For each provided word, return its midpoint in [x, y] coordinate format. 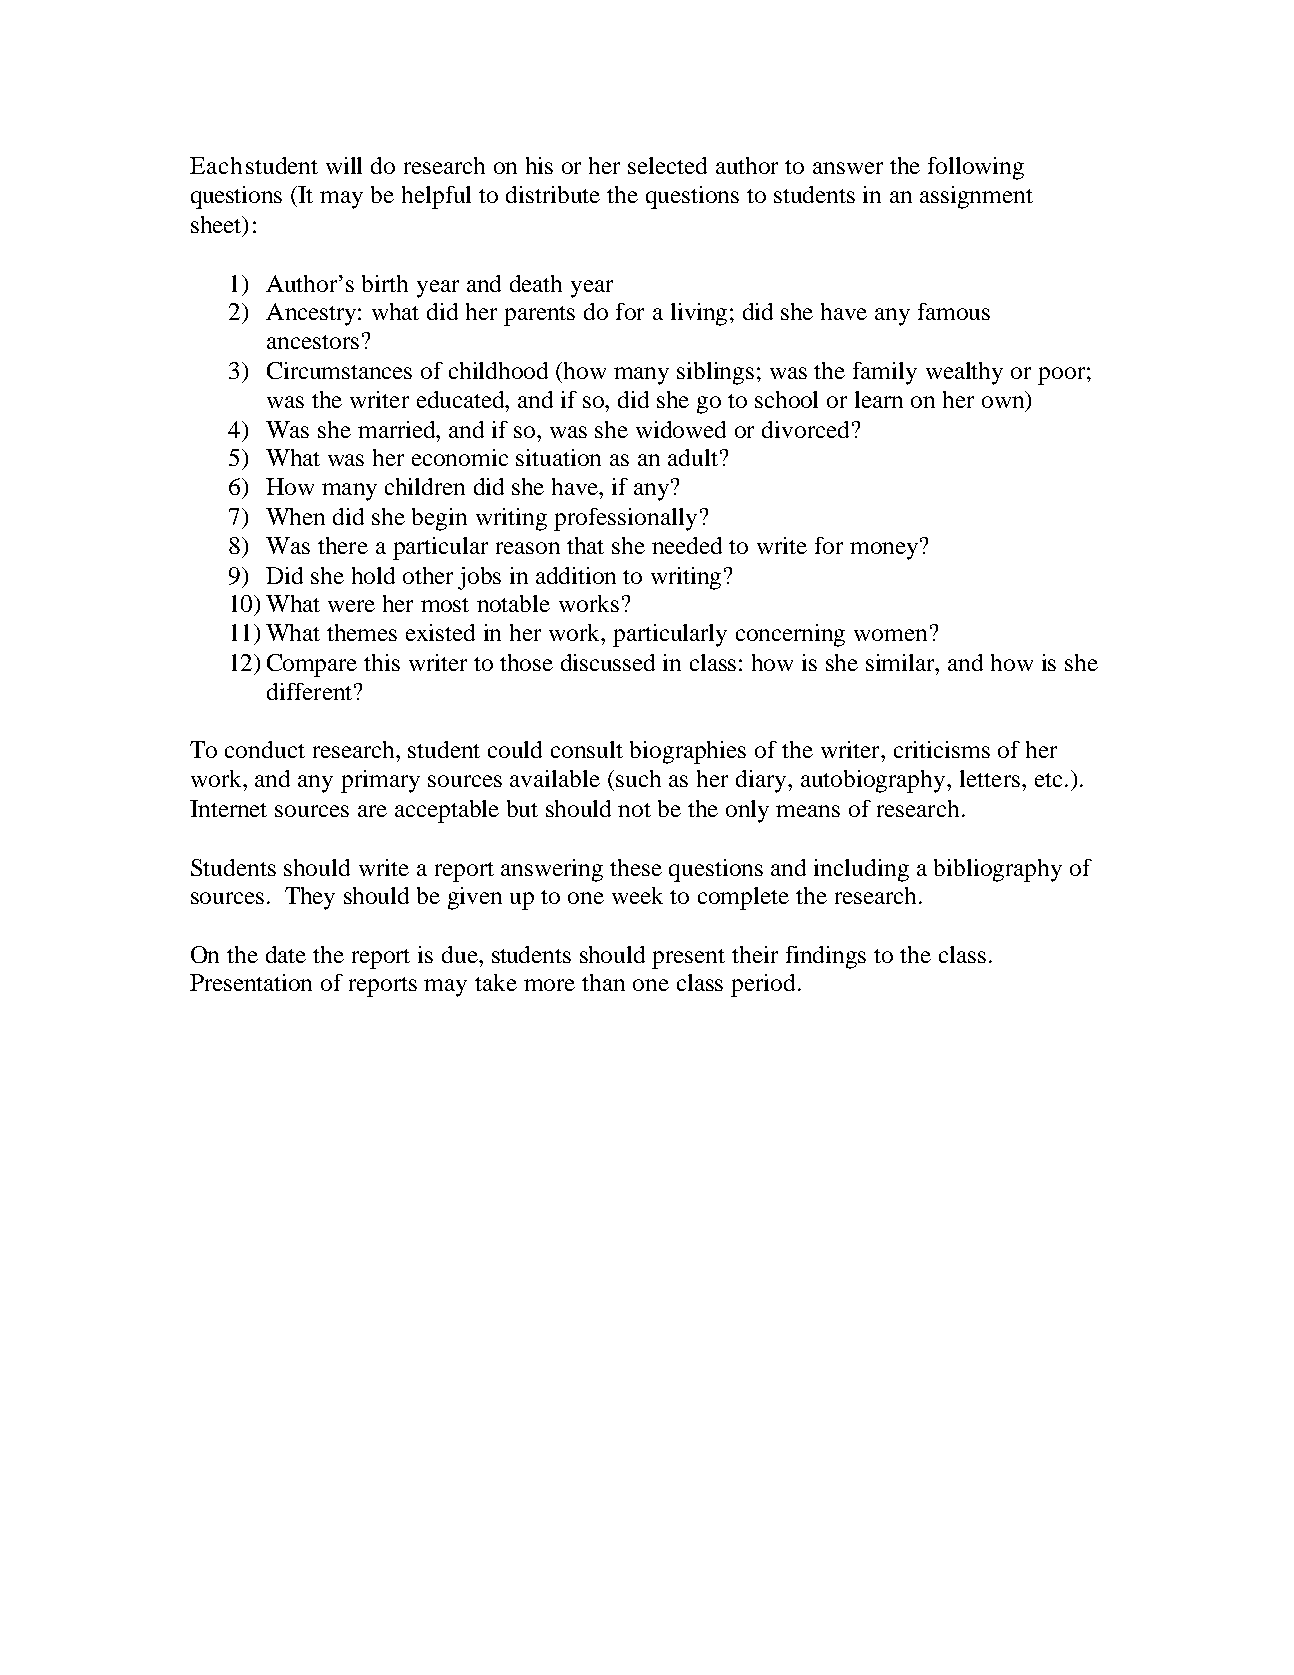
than [603, 982]
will [344, 165]
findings [826, 957]
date [286, 954]
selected [667, 165]
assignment [976, 197]
